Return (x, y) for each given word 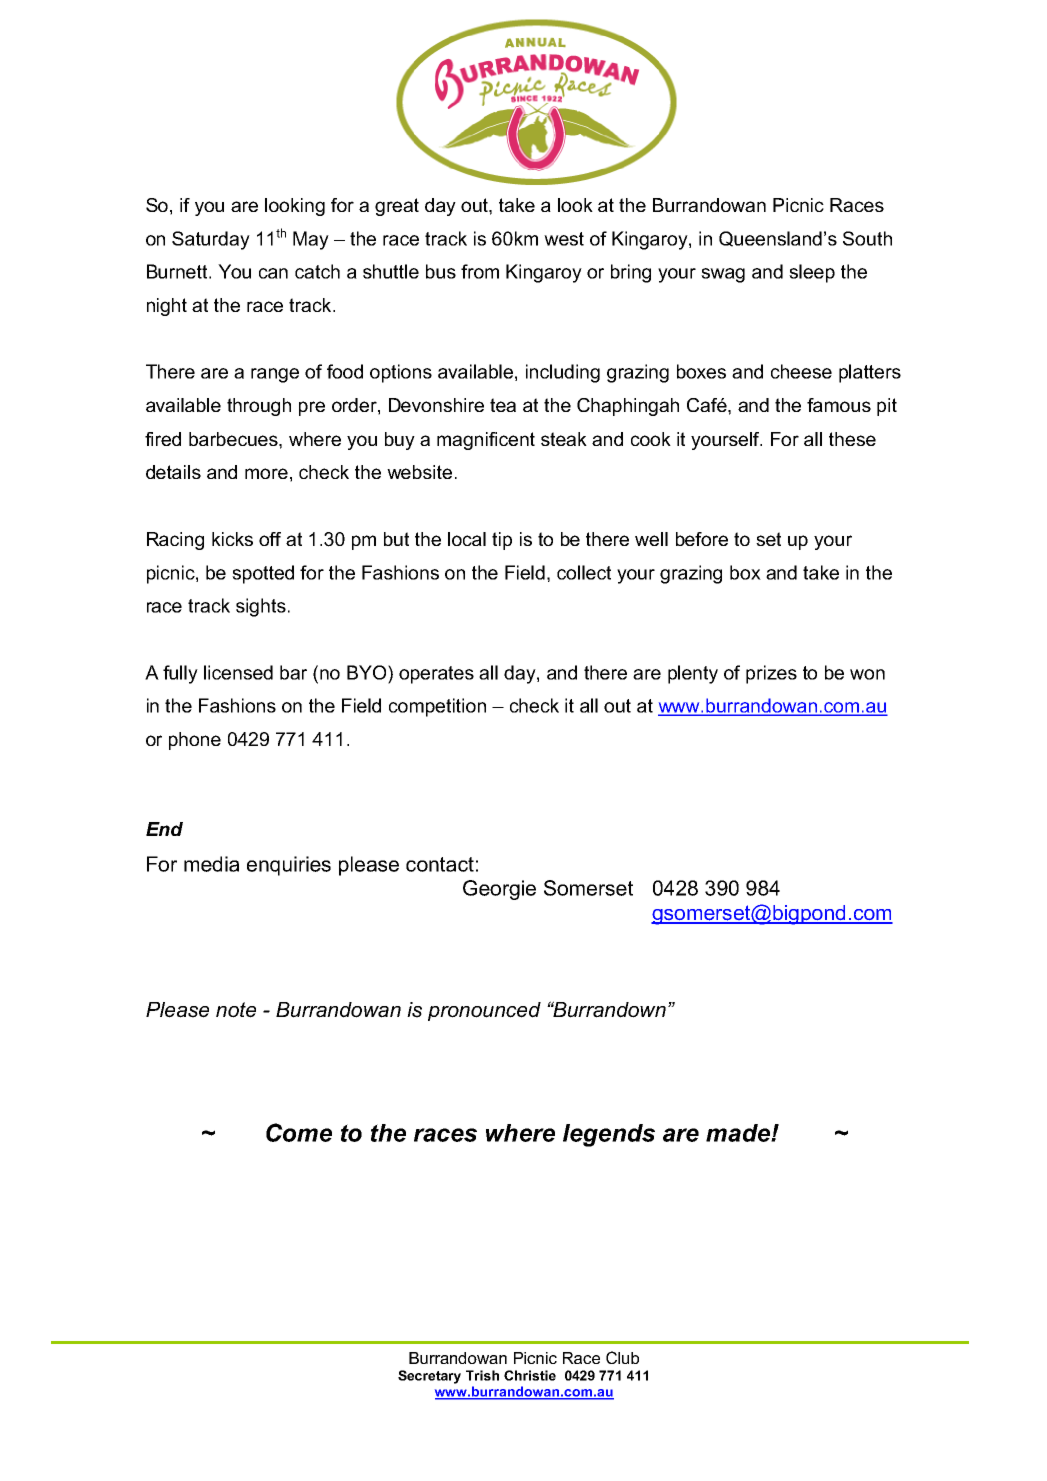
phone (195, 741)
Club (622, 1357)
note (236, 1010)
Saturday (211, 240)
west (564, 239)
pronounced (484, 1011)
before (702, 539)
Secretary (429, 1377)
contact (440, 864)
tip (502, 541)
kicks (232, 539)
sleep (812, 273)
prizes (771, 674)
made (739, 1133)
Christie (530, 1375)
